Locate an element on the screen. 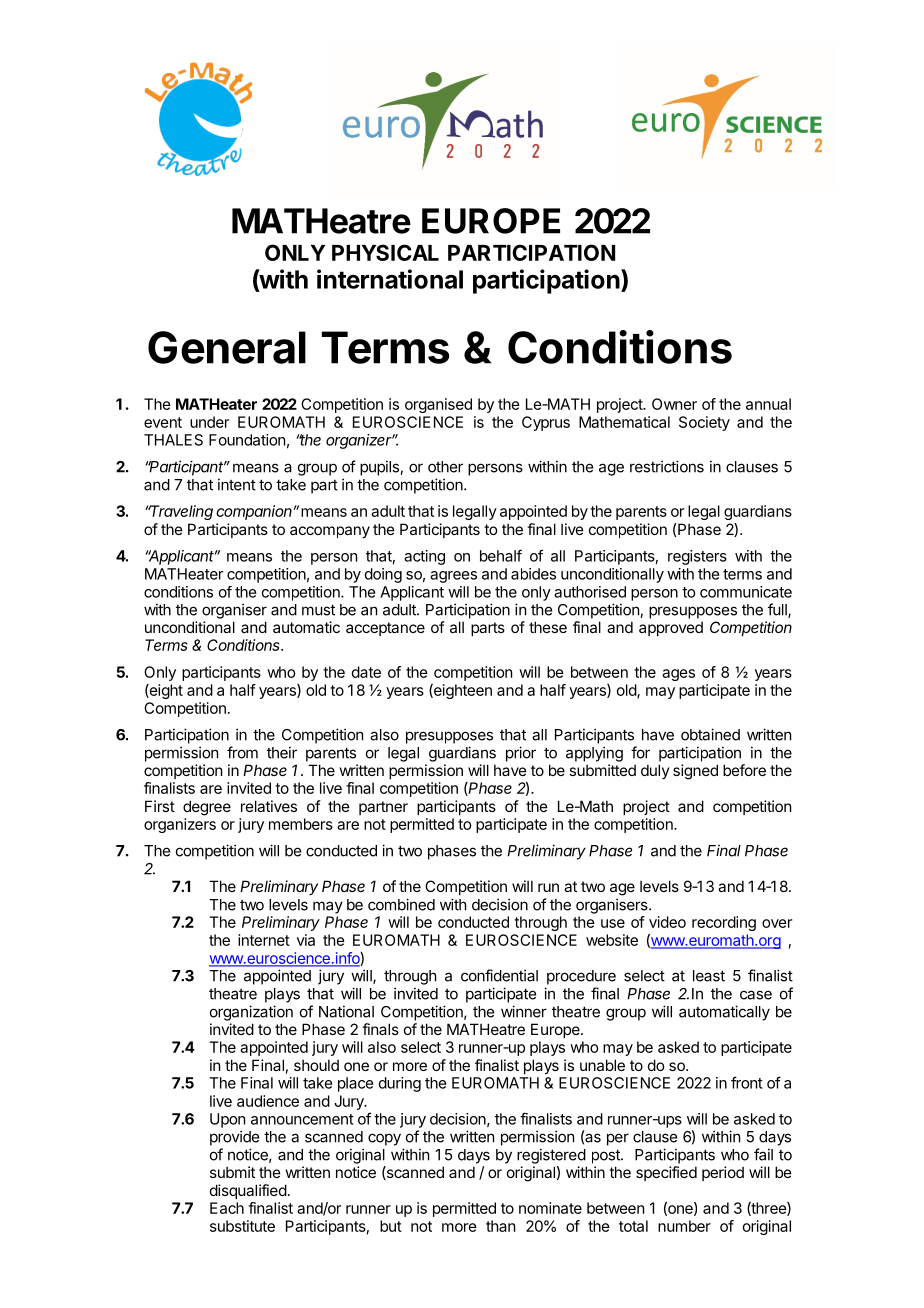 The width and height of the screenshot is (924, 1308). Owner is located at coordinates (674, 404).
